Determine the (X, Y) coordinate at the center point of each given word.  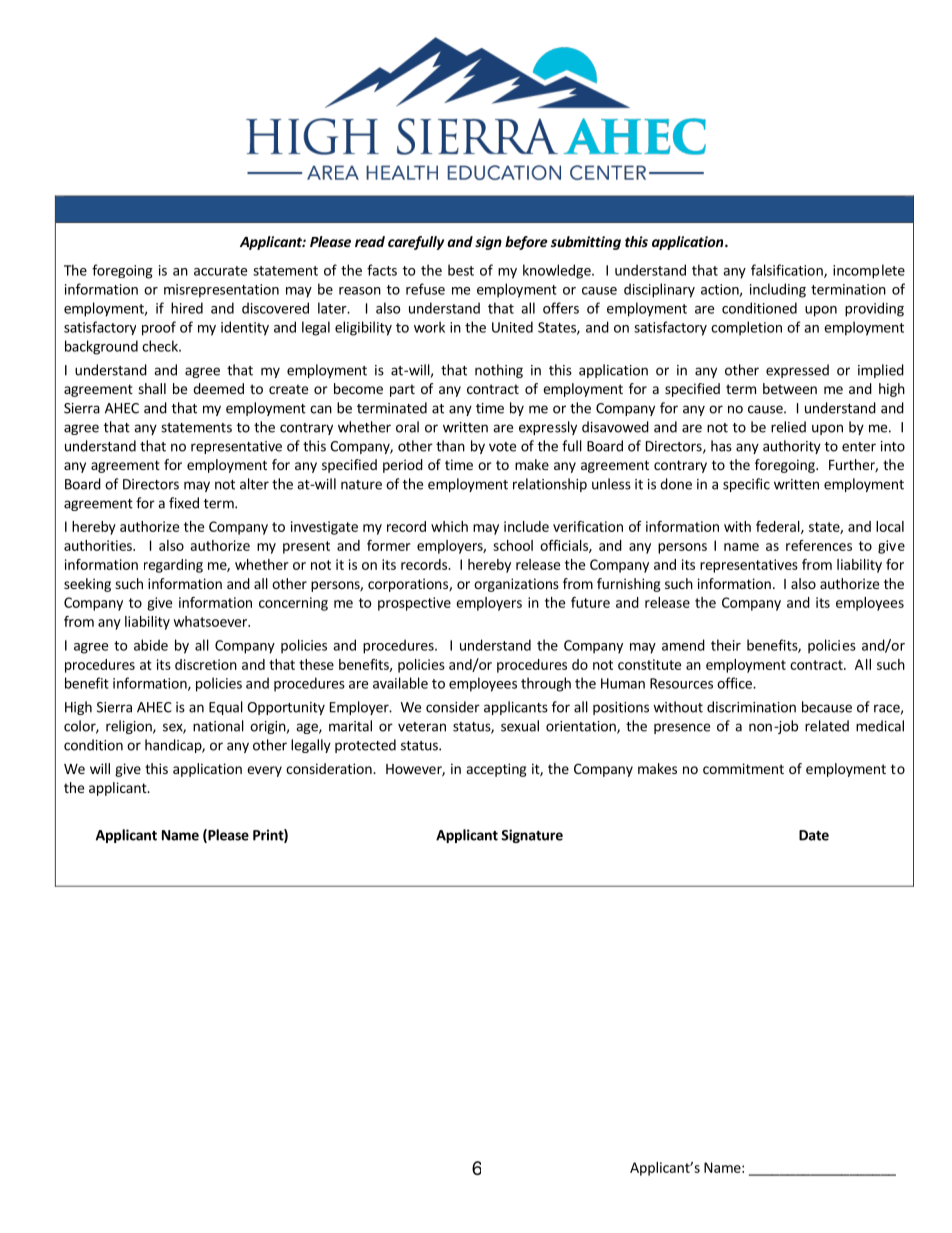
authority (792, 447)
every (264, 771)
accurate (220, 271)
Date (814, 835)
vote (502, 447)
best (461, 270)
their (726, 645)
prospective (414, 604)
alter (254, 484)
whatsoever (211, 621)
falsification (788, 271)
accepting (497, 770)
